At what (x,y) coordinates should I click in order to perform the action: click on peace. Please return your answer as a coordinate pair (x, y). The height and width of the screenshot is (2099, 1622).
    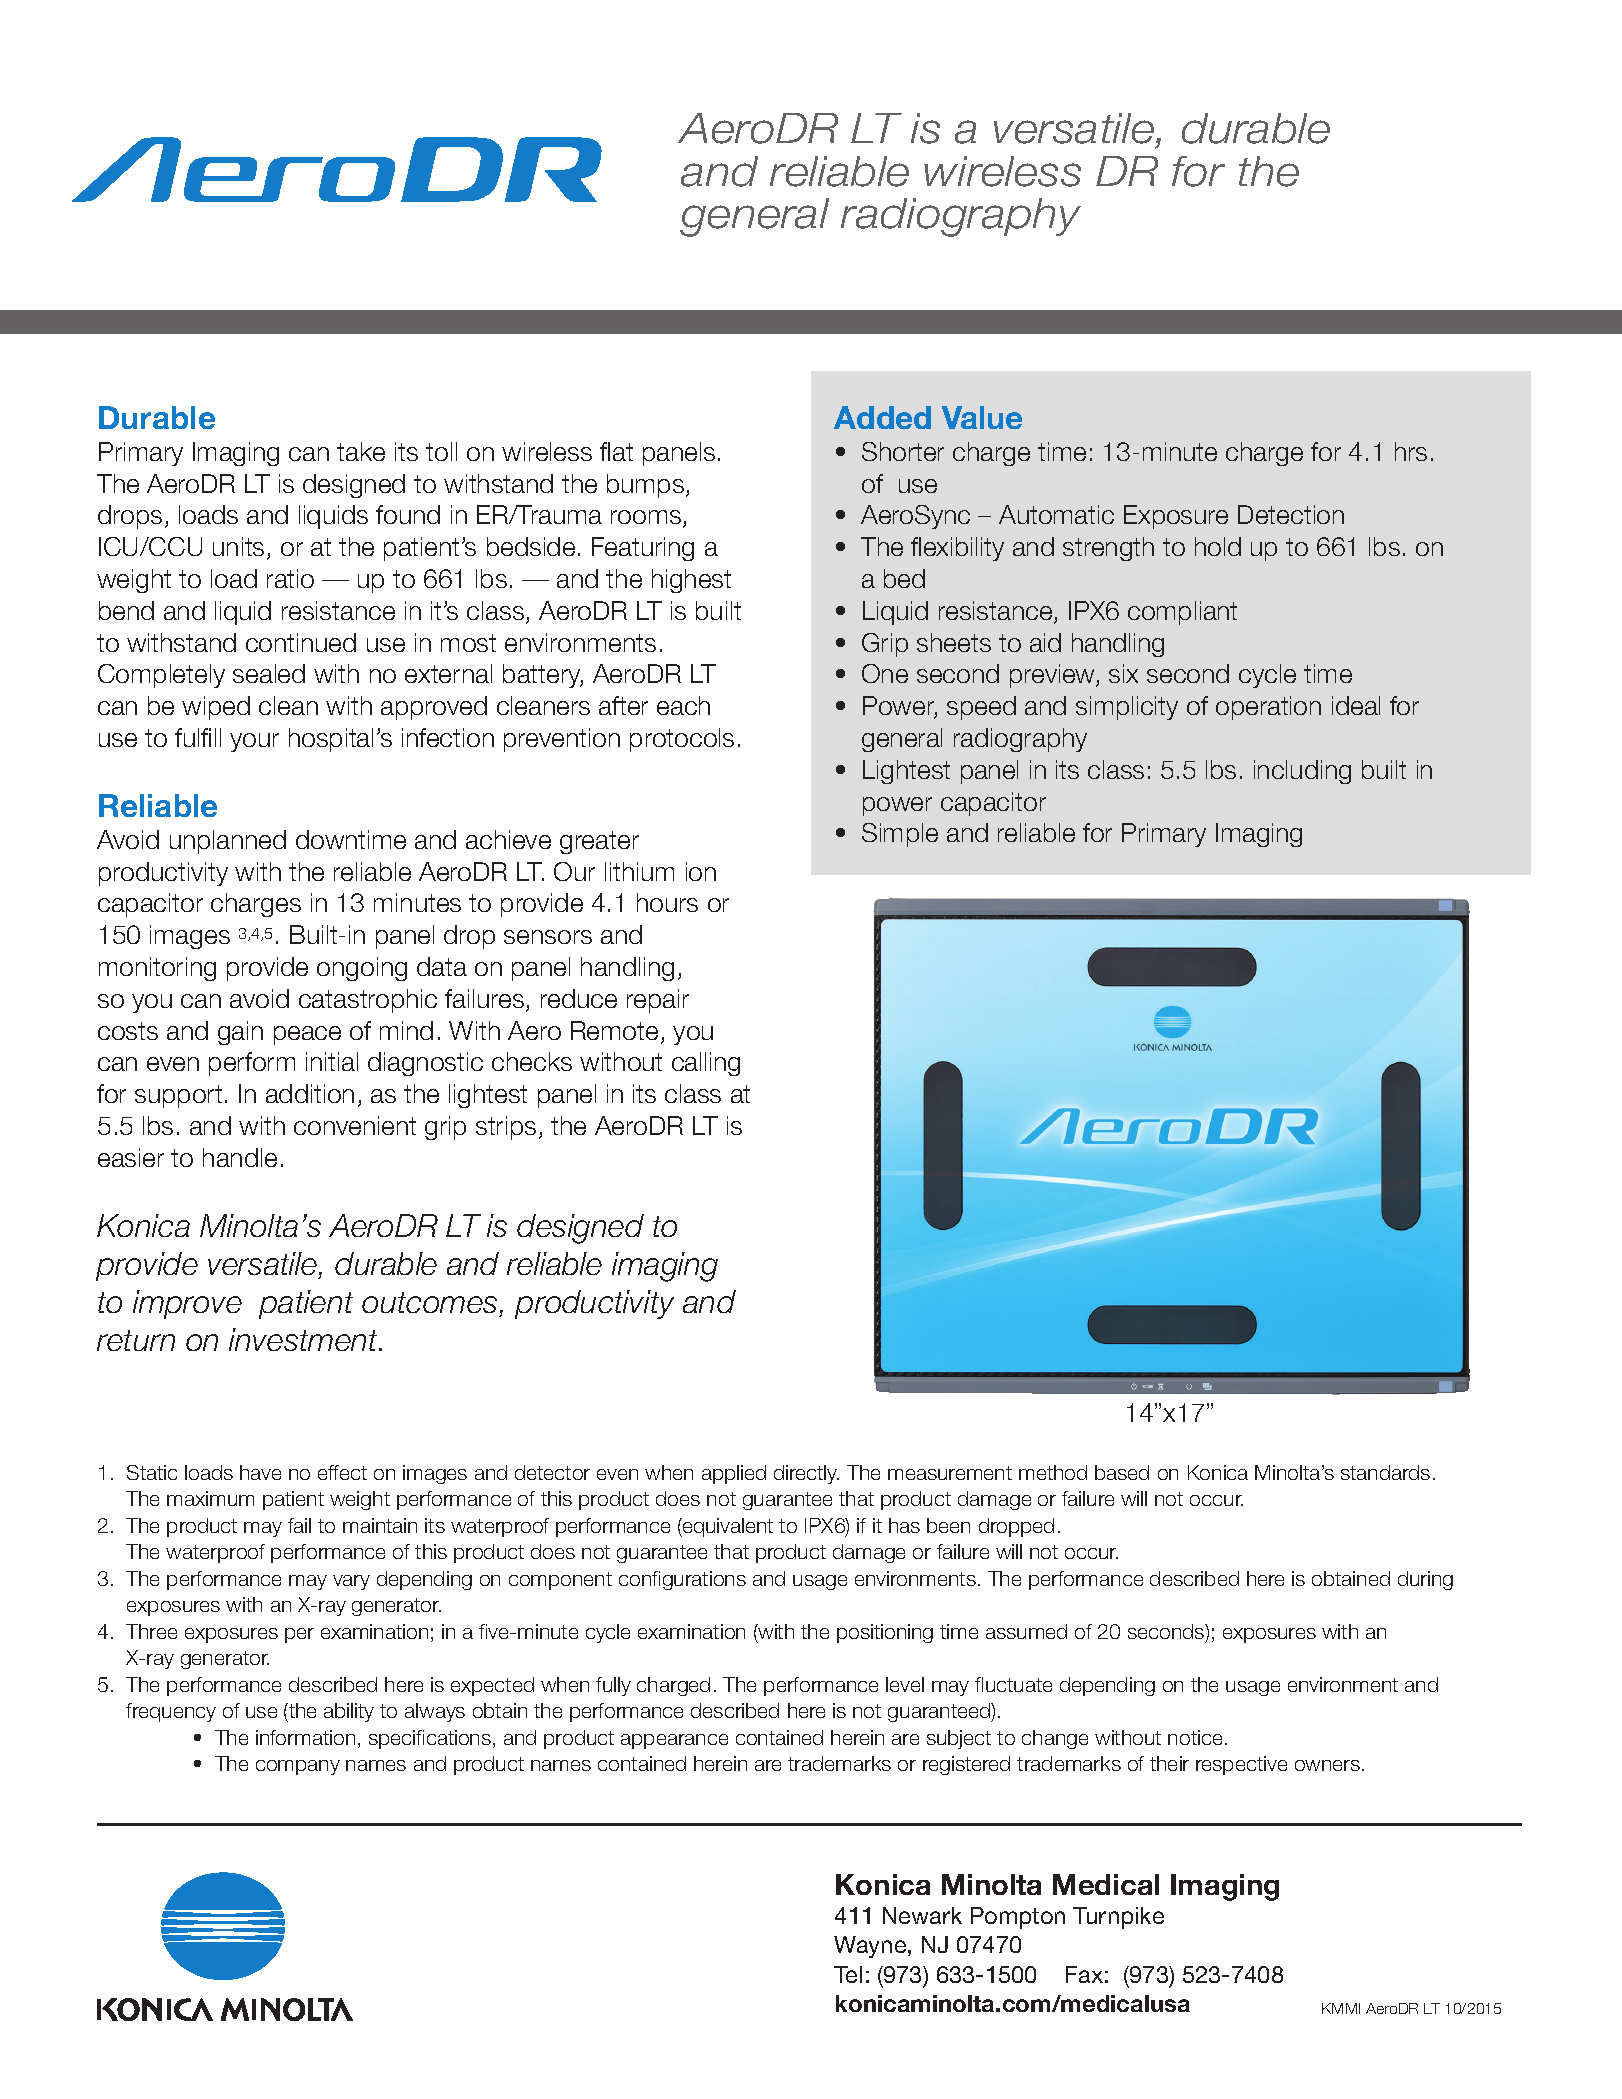
    Looking at the image, I should click on (307, 1035).
